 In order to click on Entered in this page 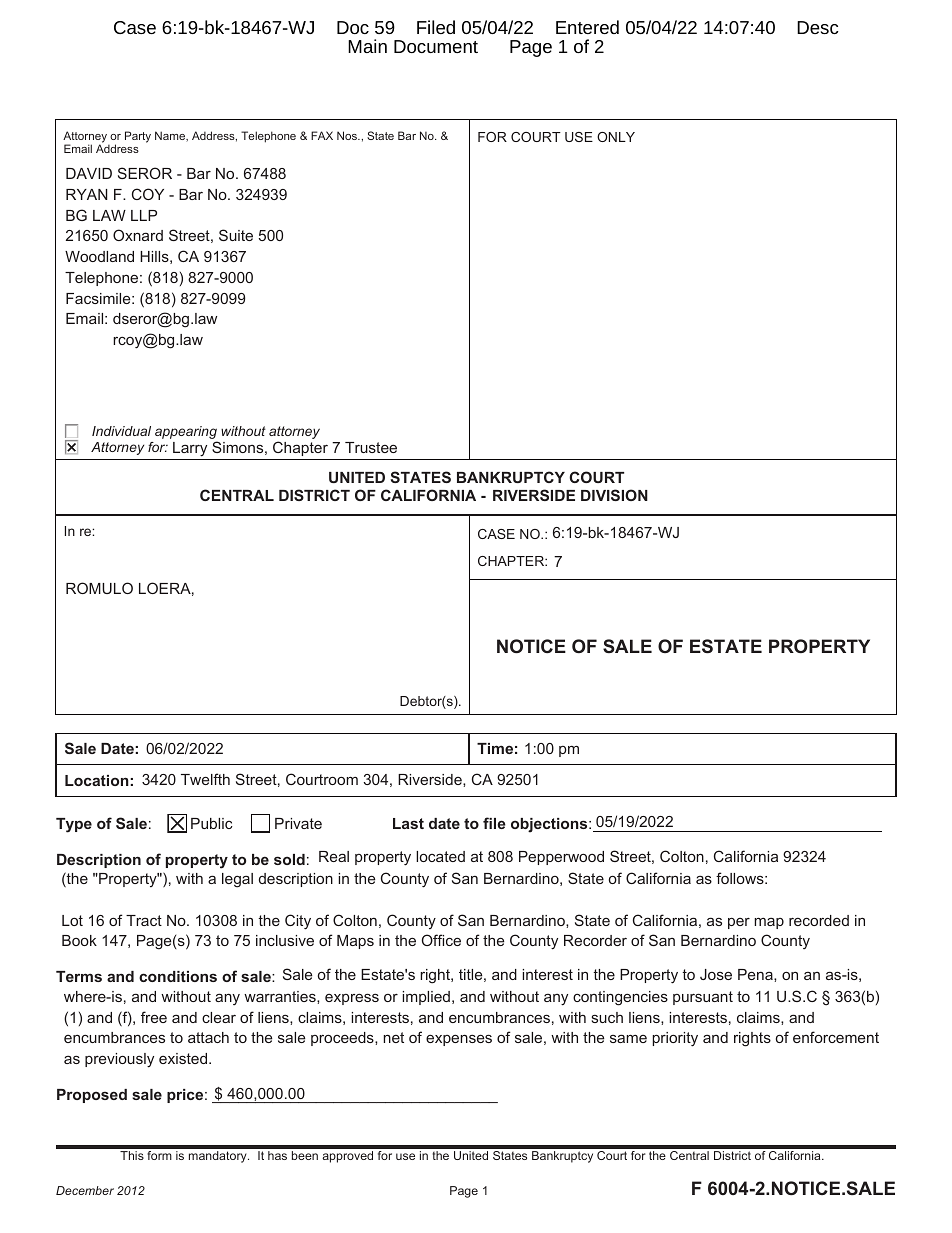, I will do `click(587, 27)`.
